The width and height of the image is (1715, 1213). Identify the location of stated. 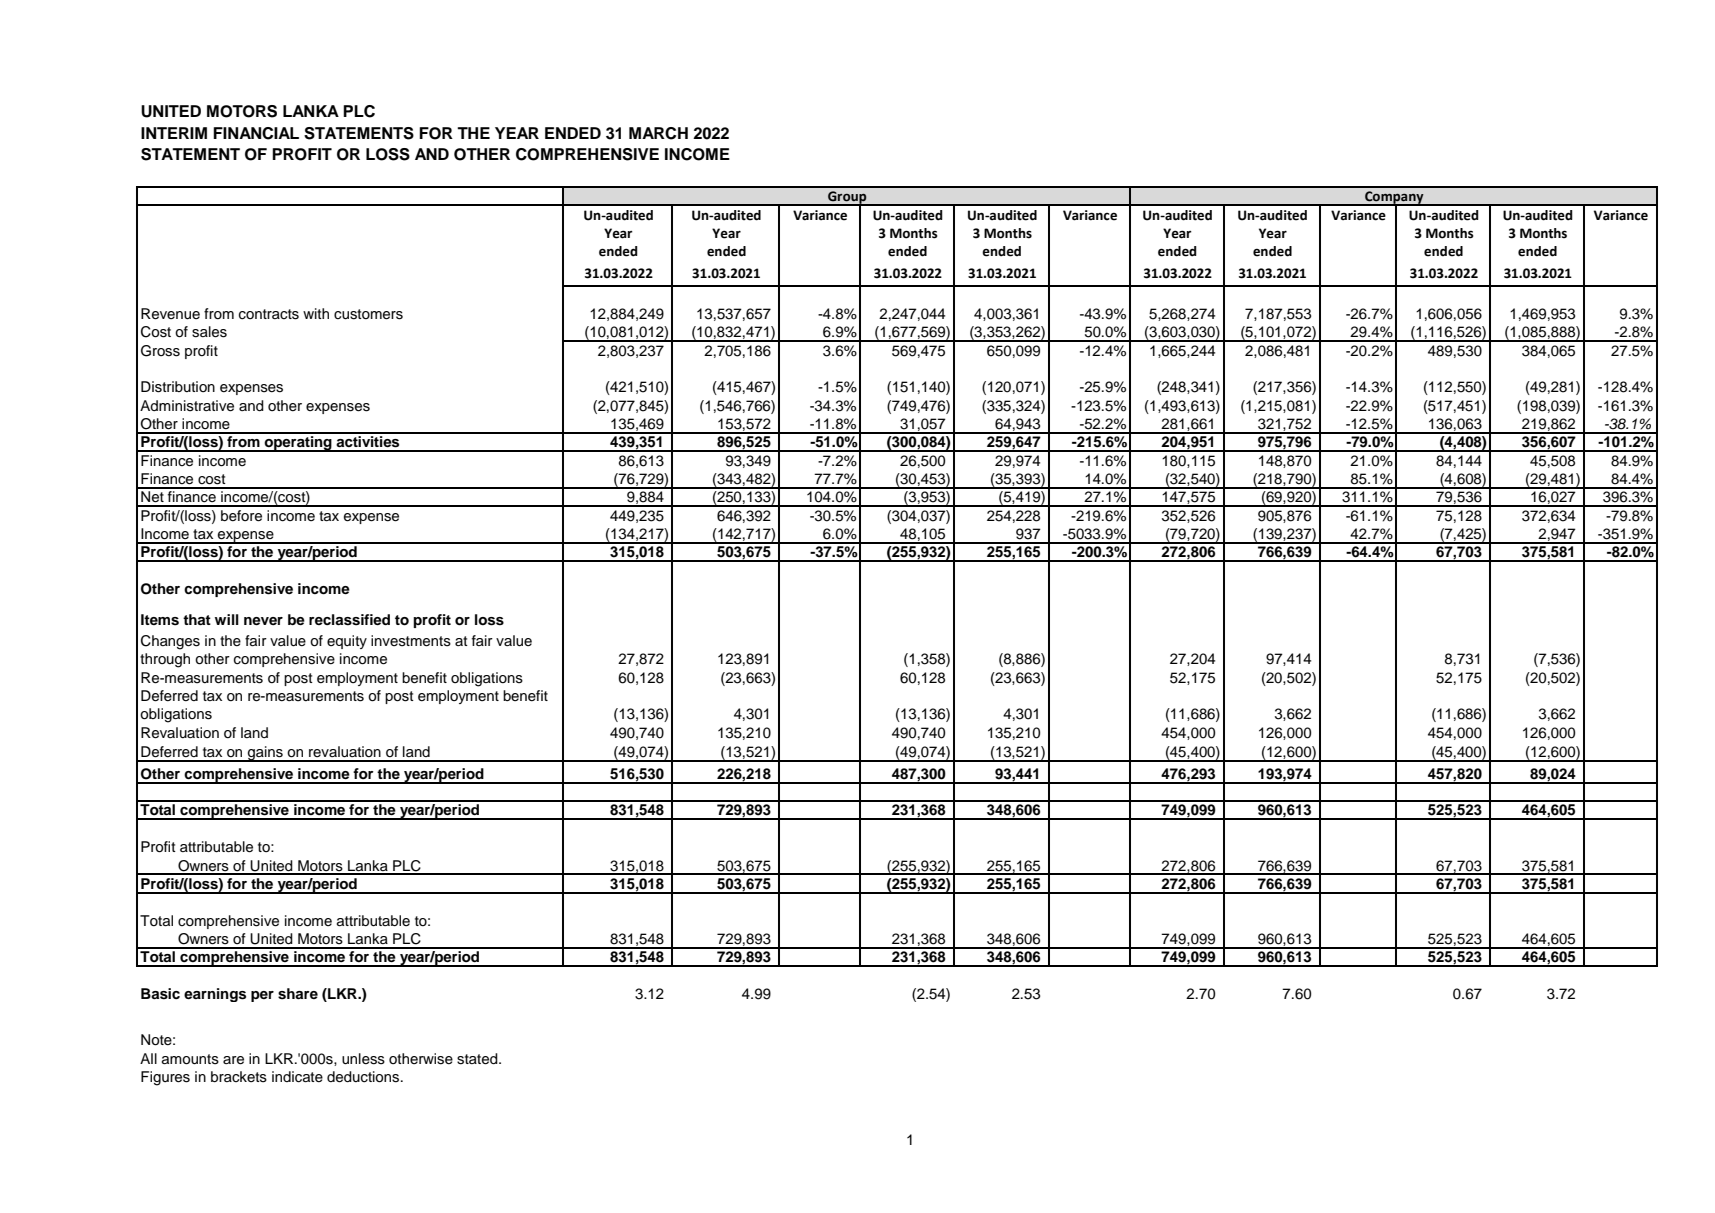
(478, 1059).
